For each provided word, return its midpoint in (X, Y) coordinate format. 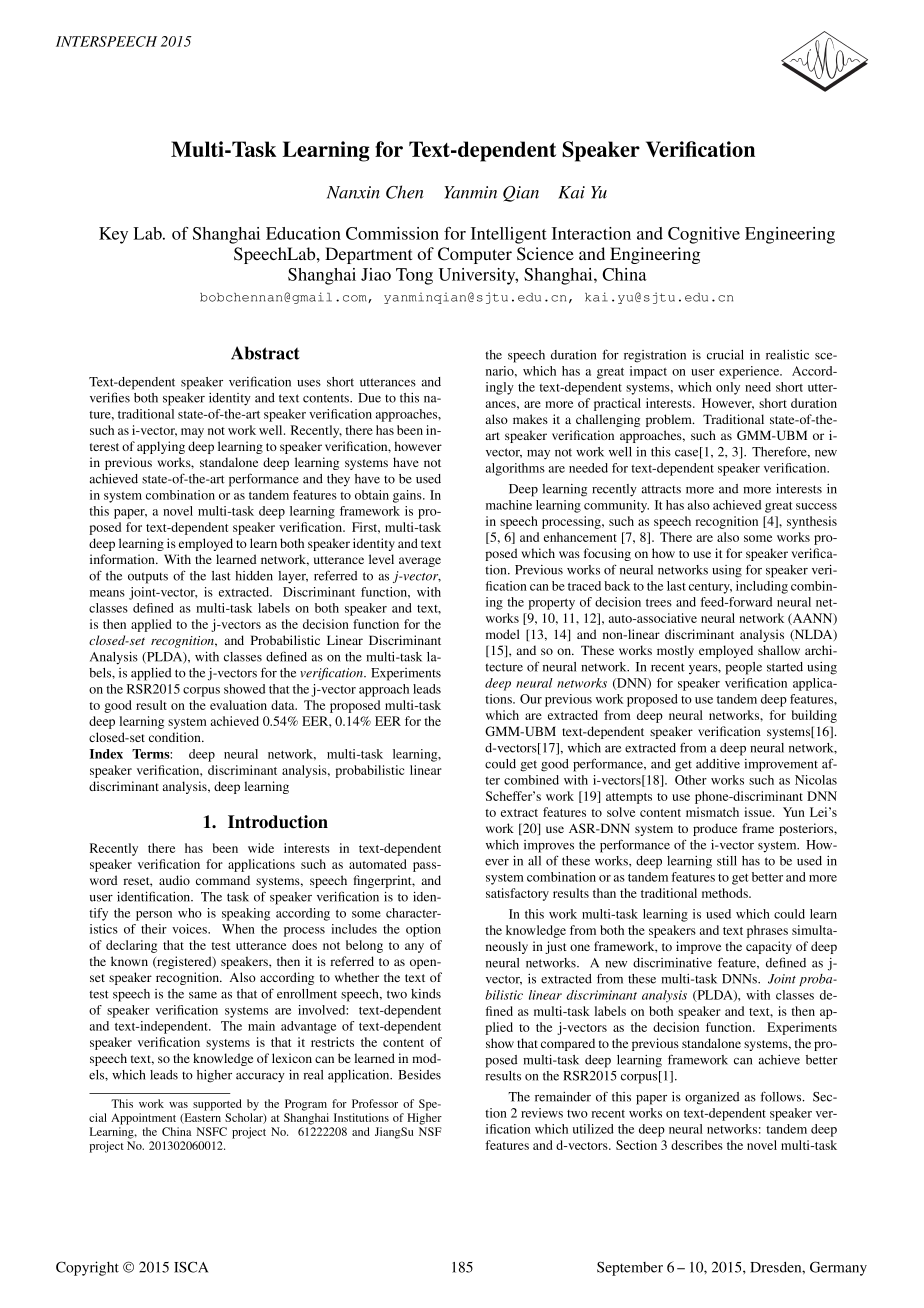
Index (106, 754)
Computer (475, 255)
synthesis (812, 522)
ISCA (191, 1267)
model (503, 634)
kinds (426, 994)
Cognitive (704, 235)
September (630, 1268)
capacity (769, 947)
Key (113, 235)
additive (718, 764)
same (203, 995)
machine (509, 505)
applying (161, 447)
